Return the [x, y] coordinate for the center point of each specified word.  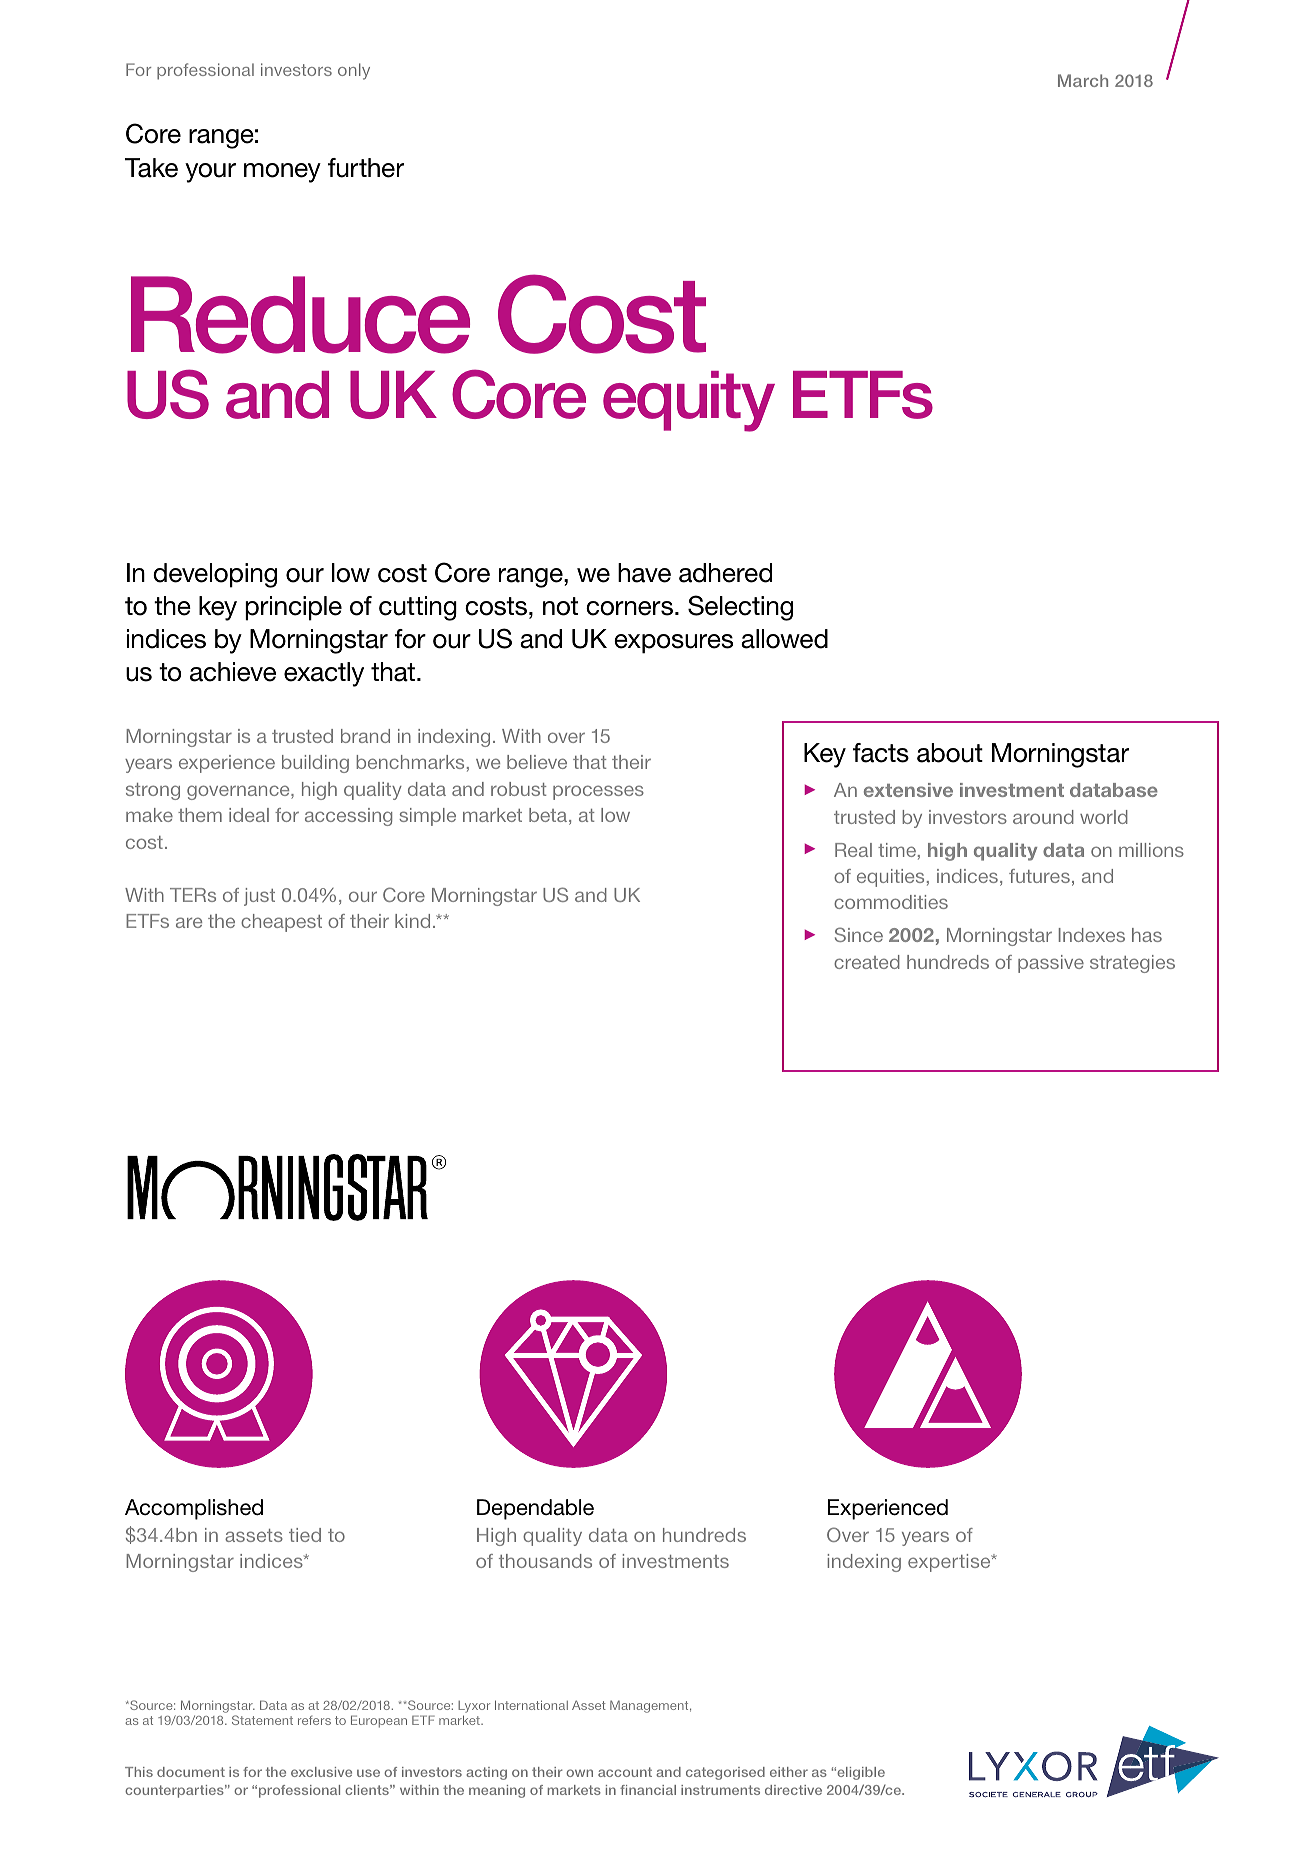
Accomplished [194, 1509]
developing [215, 575]
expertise [950, 1563]
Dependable [535, 1509]
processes [598, 792]
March [1083, 80]
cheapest [281, 923]
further [366, 168]
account [625, 1772]
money [282, 173]
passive [1051, 964]
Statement [262, 1720]
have [644, 573]
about [950, 753]
